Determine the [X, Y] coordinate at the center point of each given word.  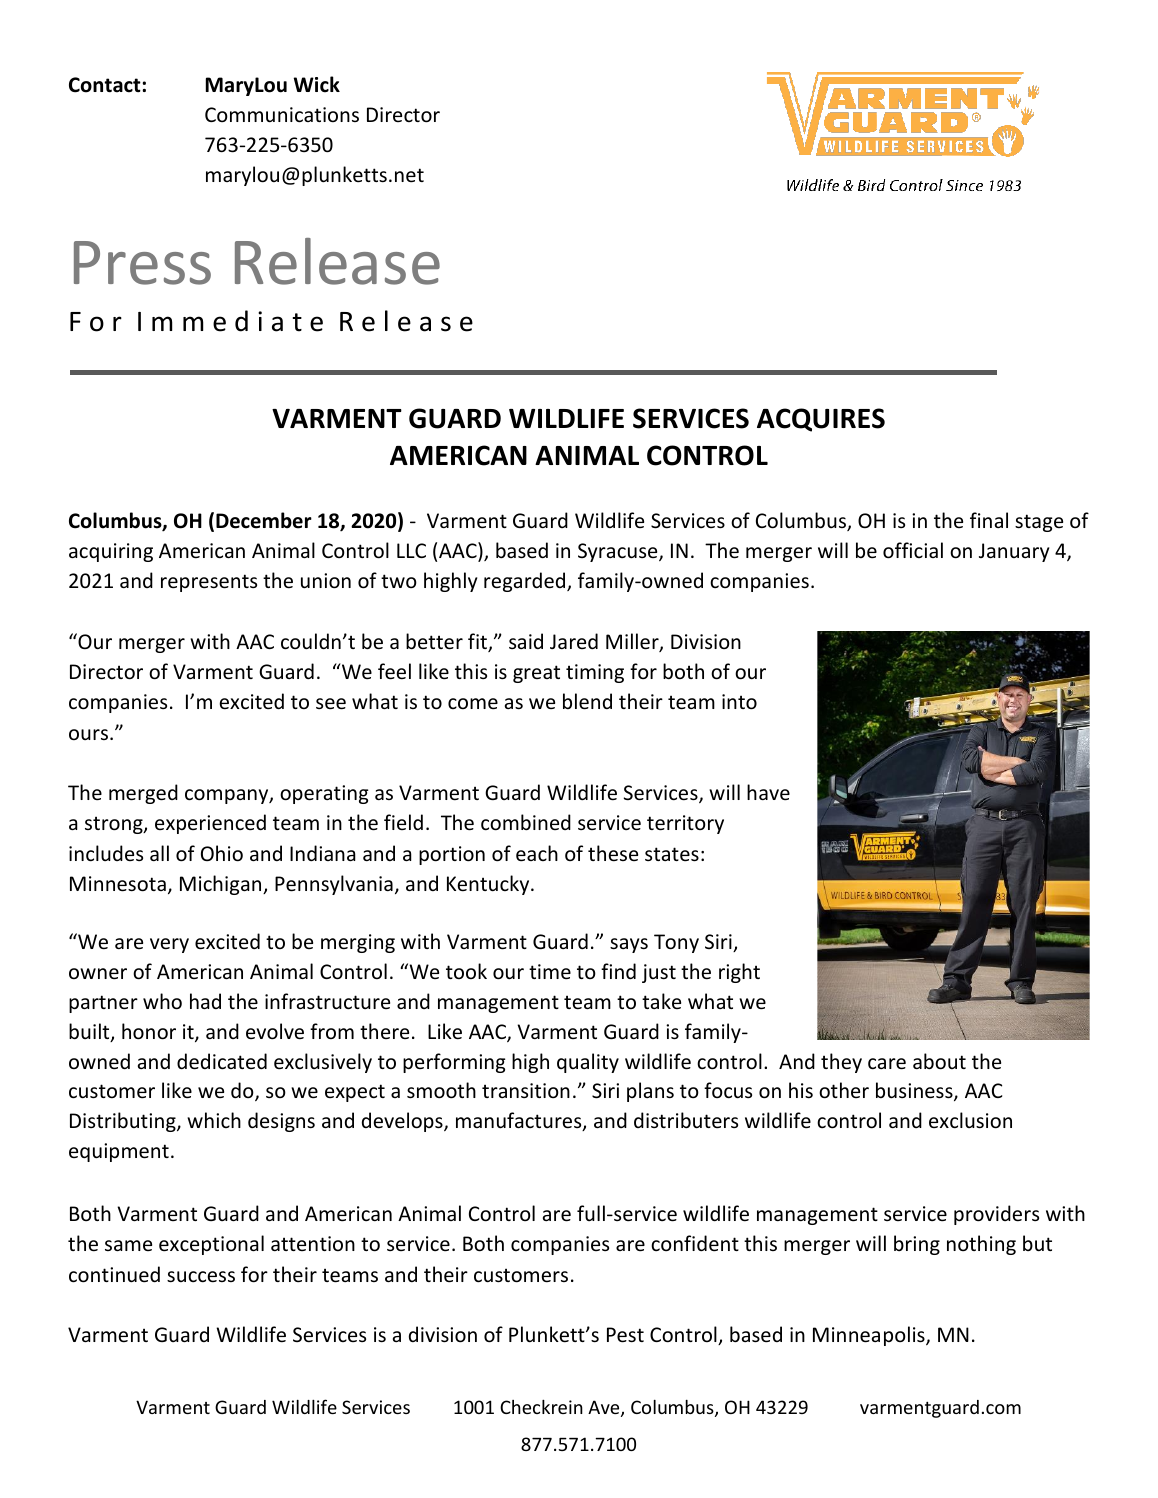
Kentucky [489, 885]
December [264, 520]
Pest [625, 1335]
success [201, 1277]
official [913, 550]
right [739, 973]
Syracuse [619, 552]
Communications [282, 115]
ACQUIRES [821, 420]
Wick [317, 84]
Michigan [222, 885]
